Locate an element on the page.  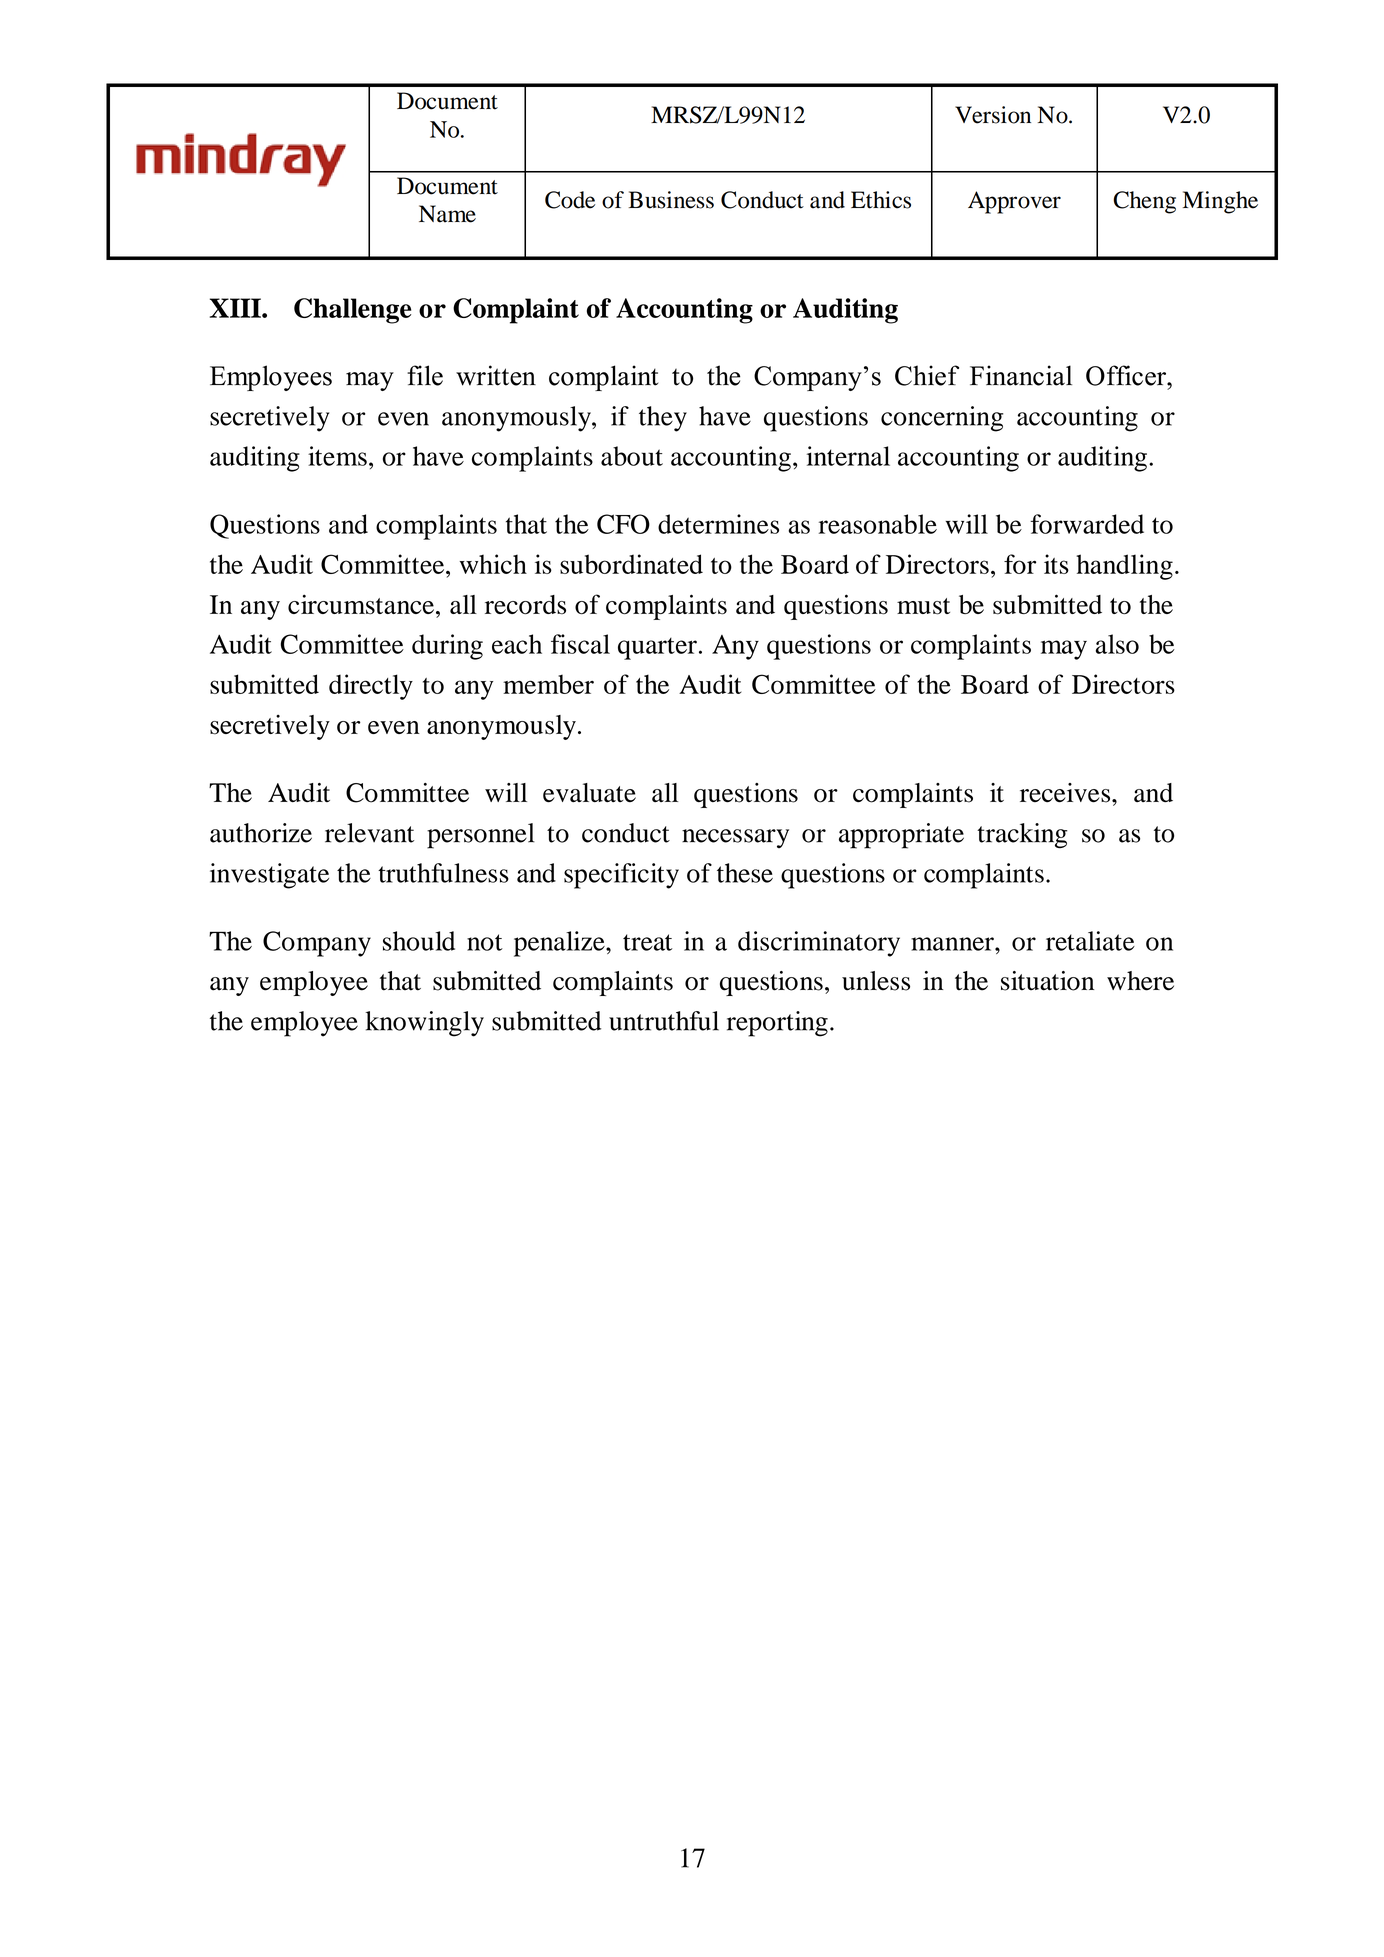
relevant is located at coordinates (369, 833).
